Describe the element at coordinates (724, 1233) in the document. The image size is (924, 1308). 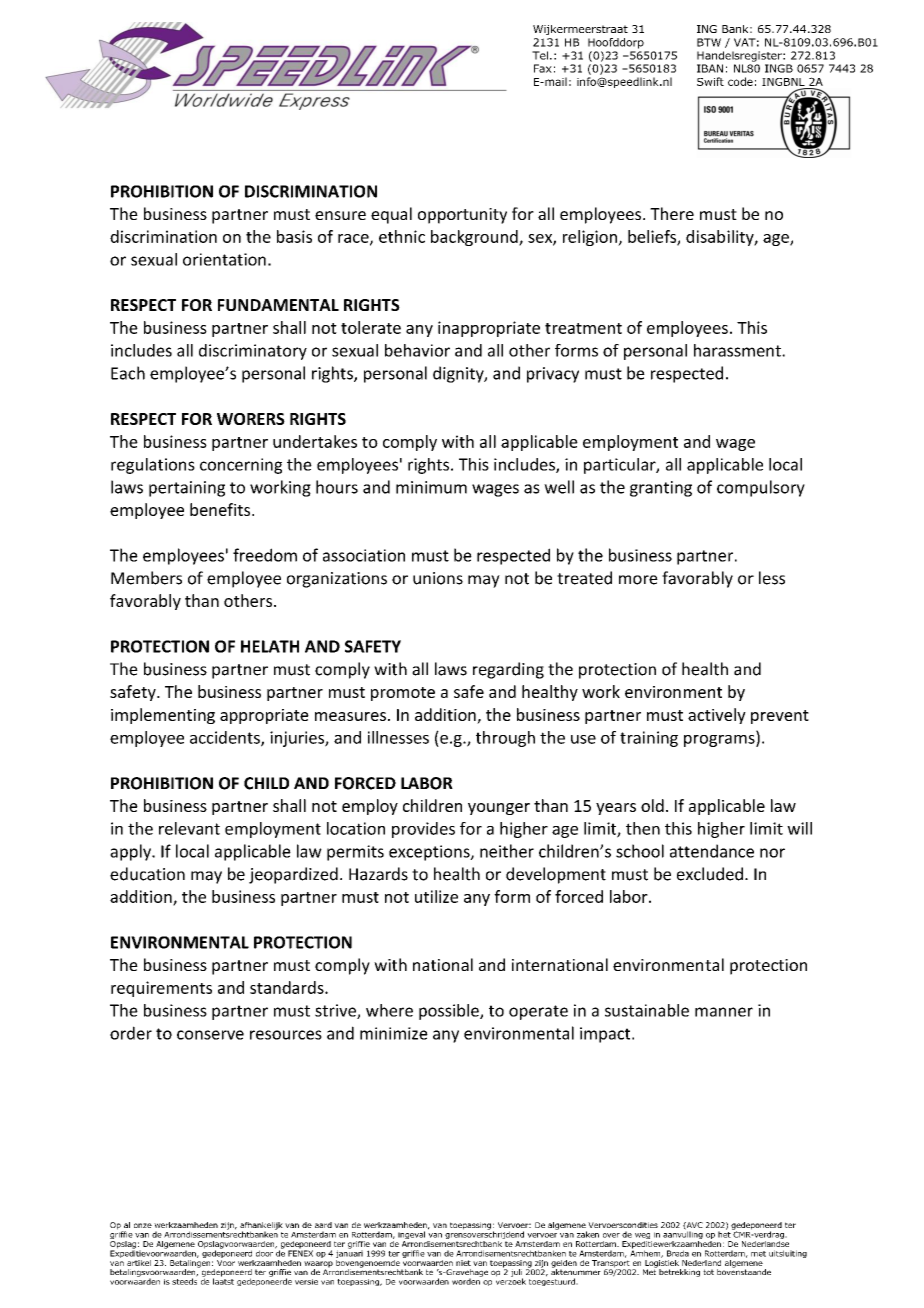
I see `het` at that location.
